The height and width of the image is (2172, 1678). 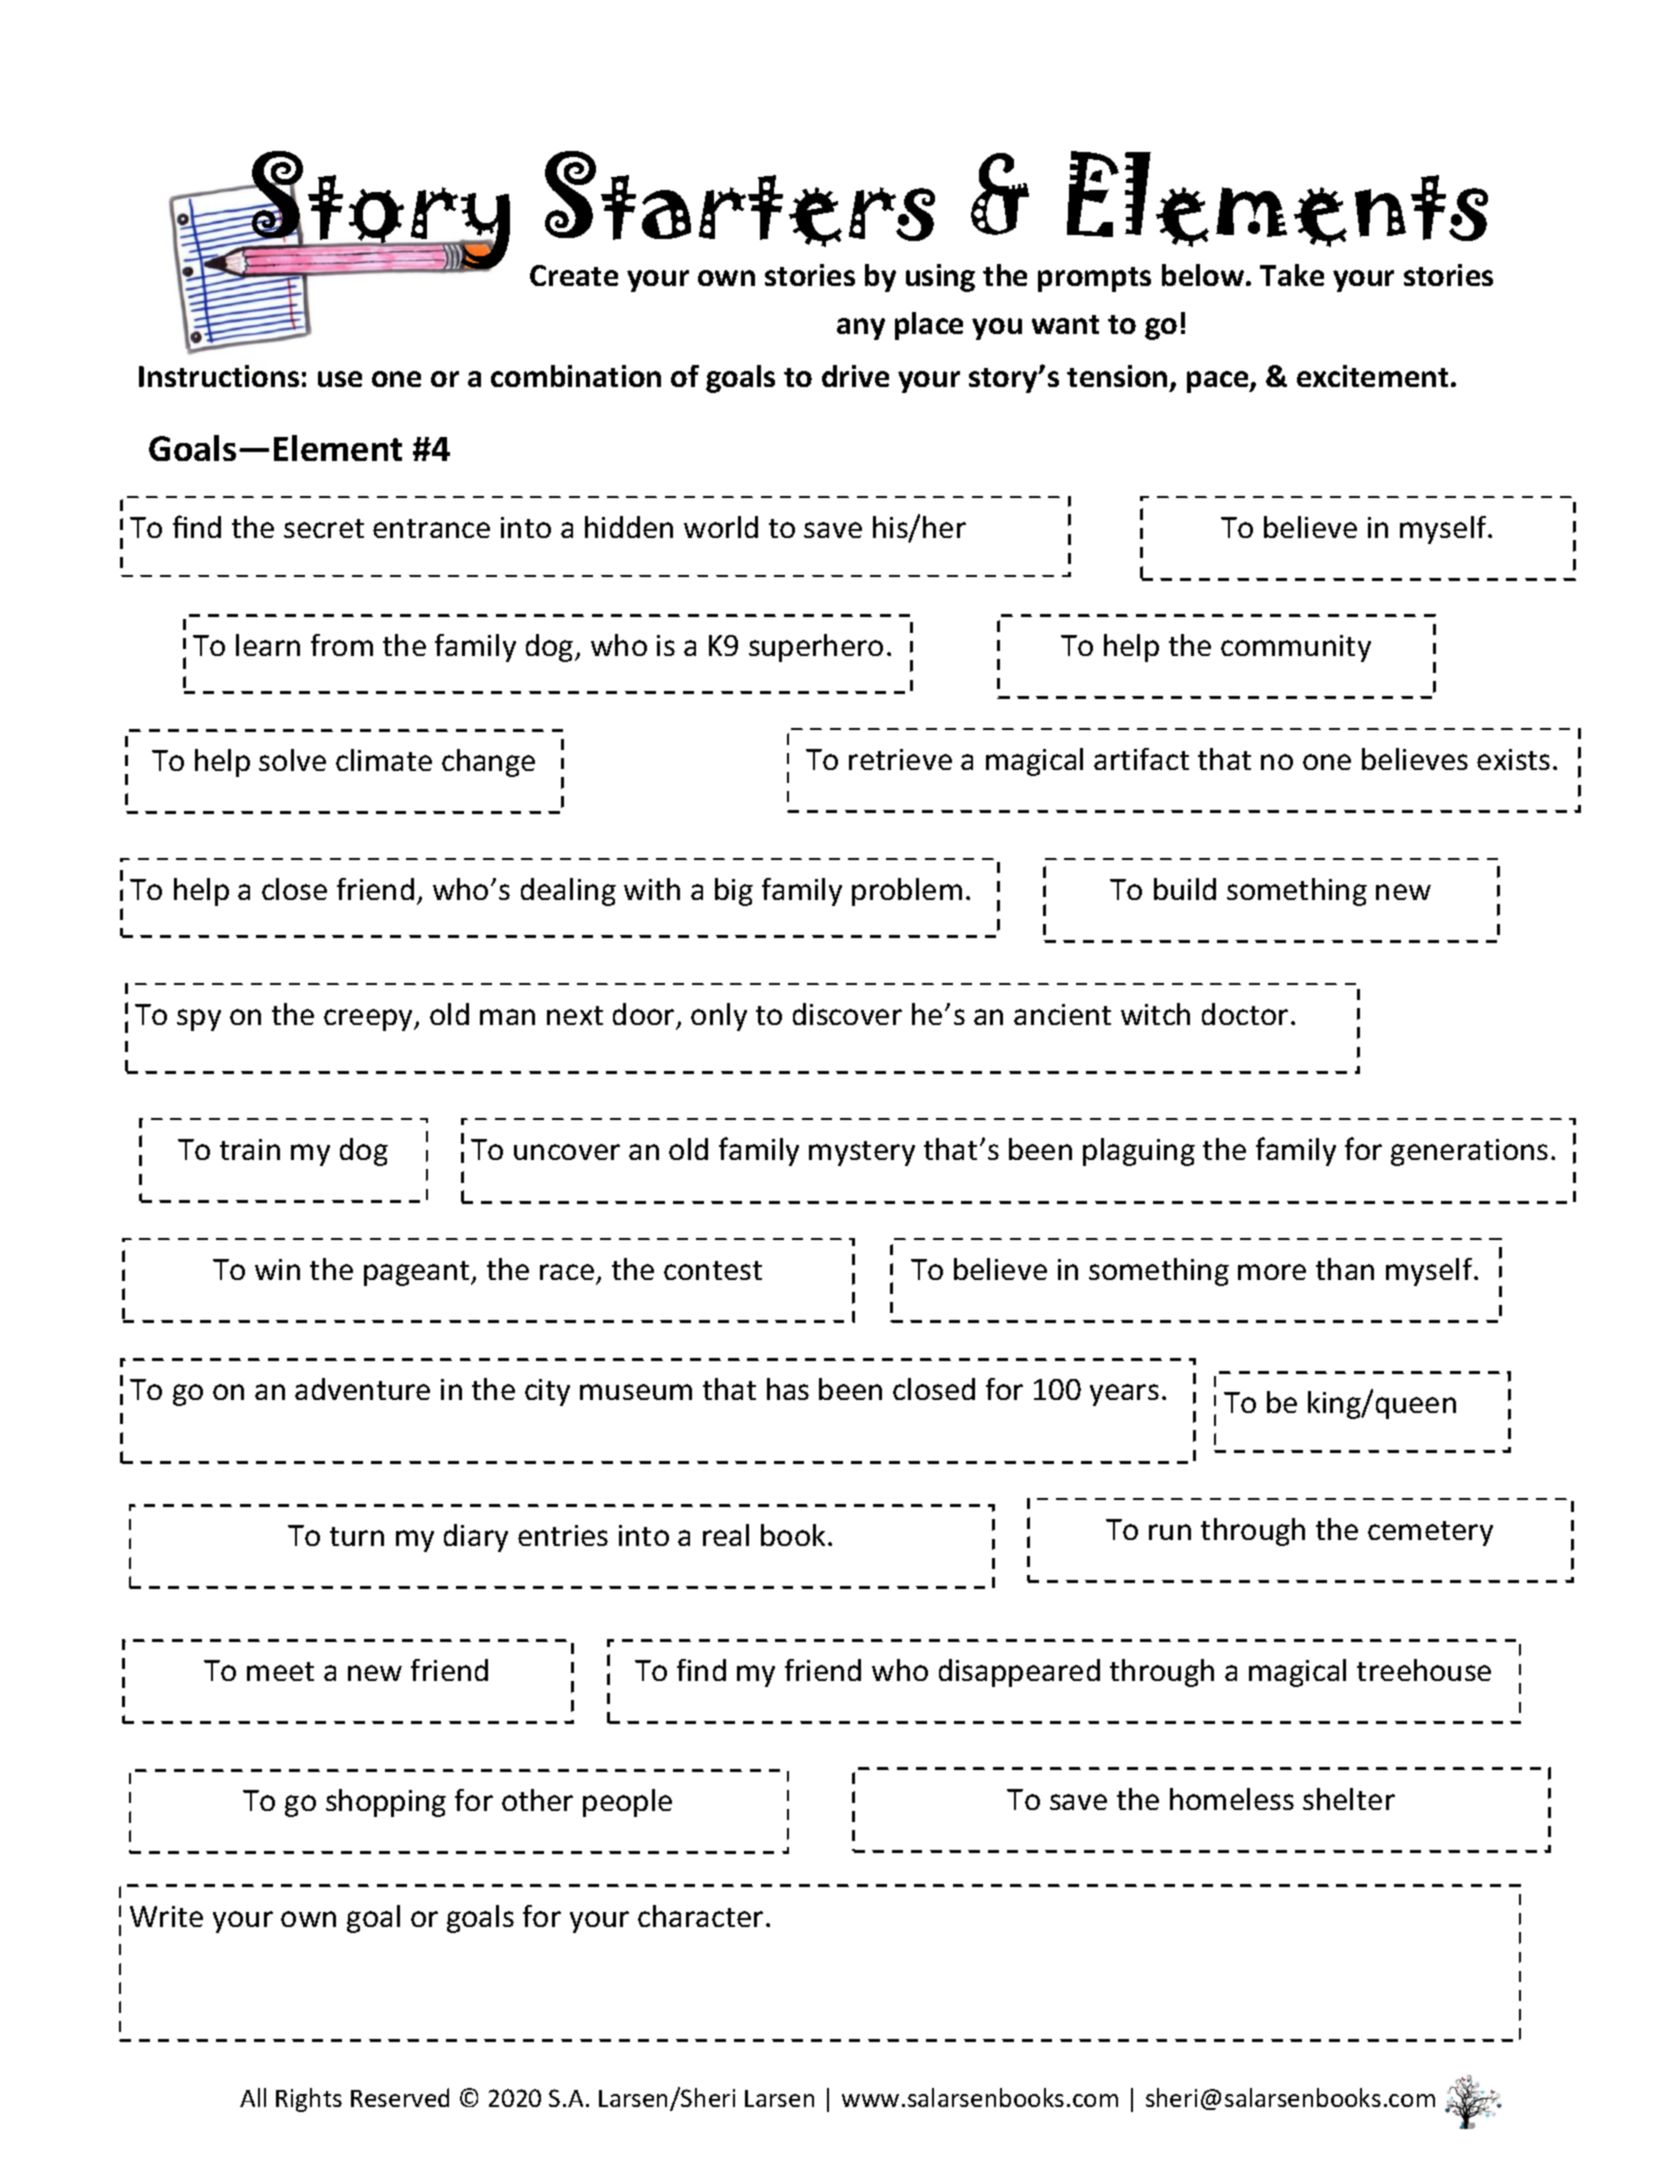 What do you see at coordinates (700, 1916) in the image?
I see `character` at bounding box center [700, 1916].
